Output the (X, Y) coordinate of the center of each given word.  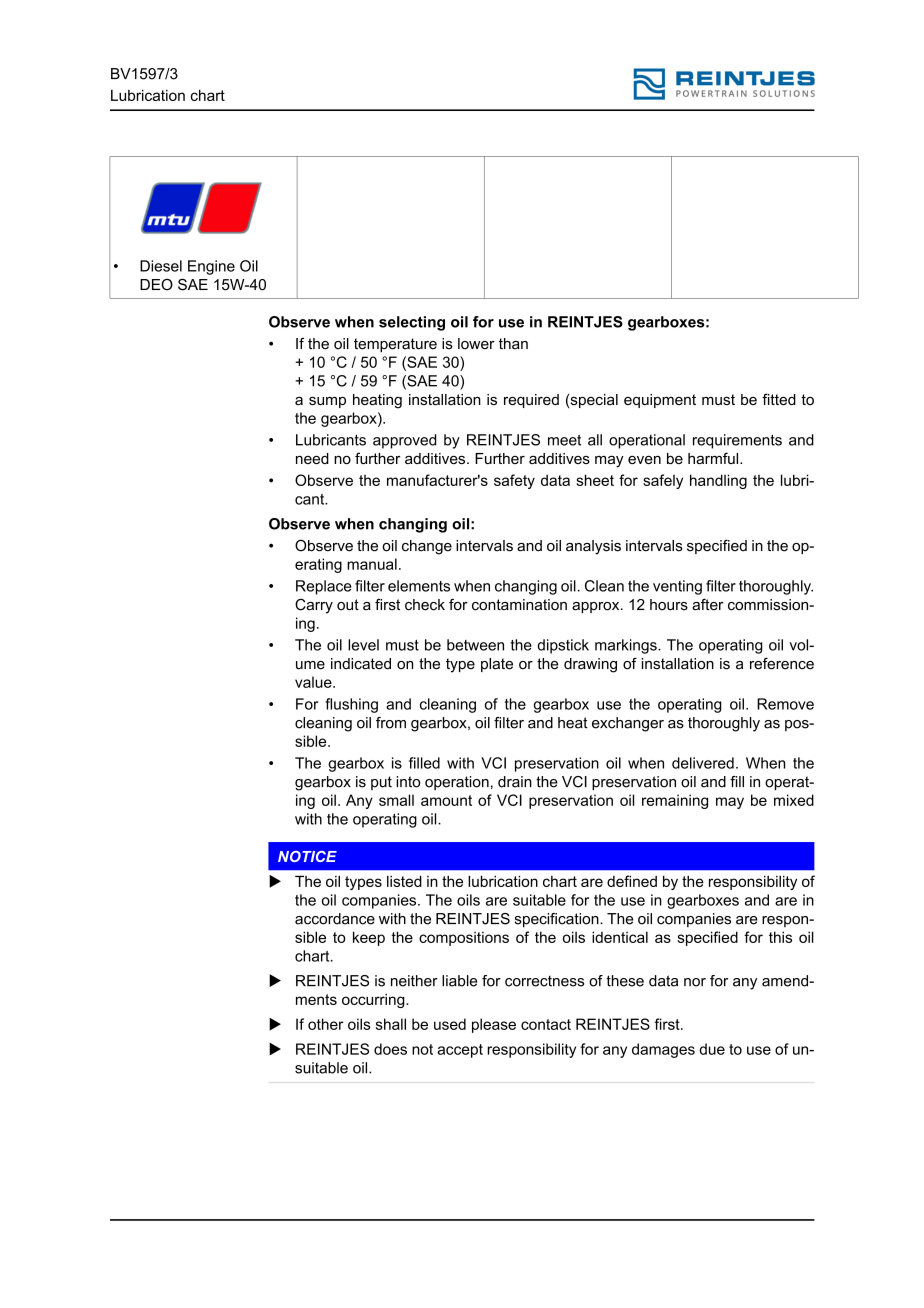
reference (782, 664)
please (494, 1025)
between (475, 645)
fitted (779, 399)
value (314, 682)
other (326, 1024)
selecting (412, 323)
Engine (211, 267)
